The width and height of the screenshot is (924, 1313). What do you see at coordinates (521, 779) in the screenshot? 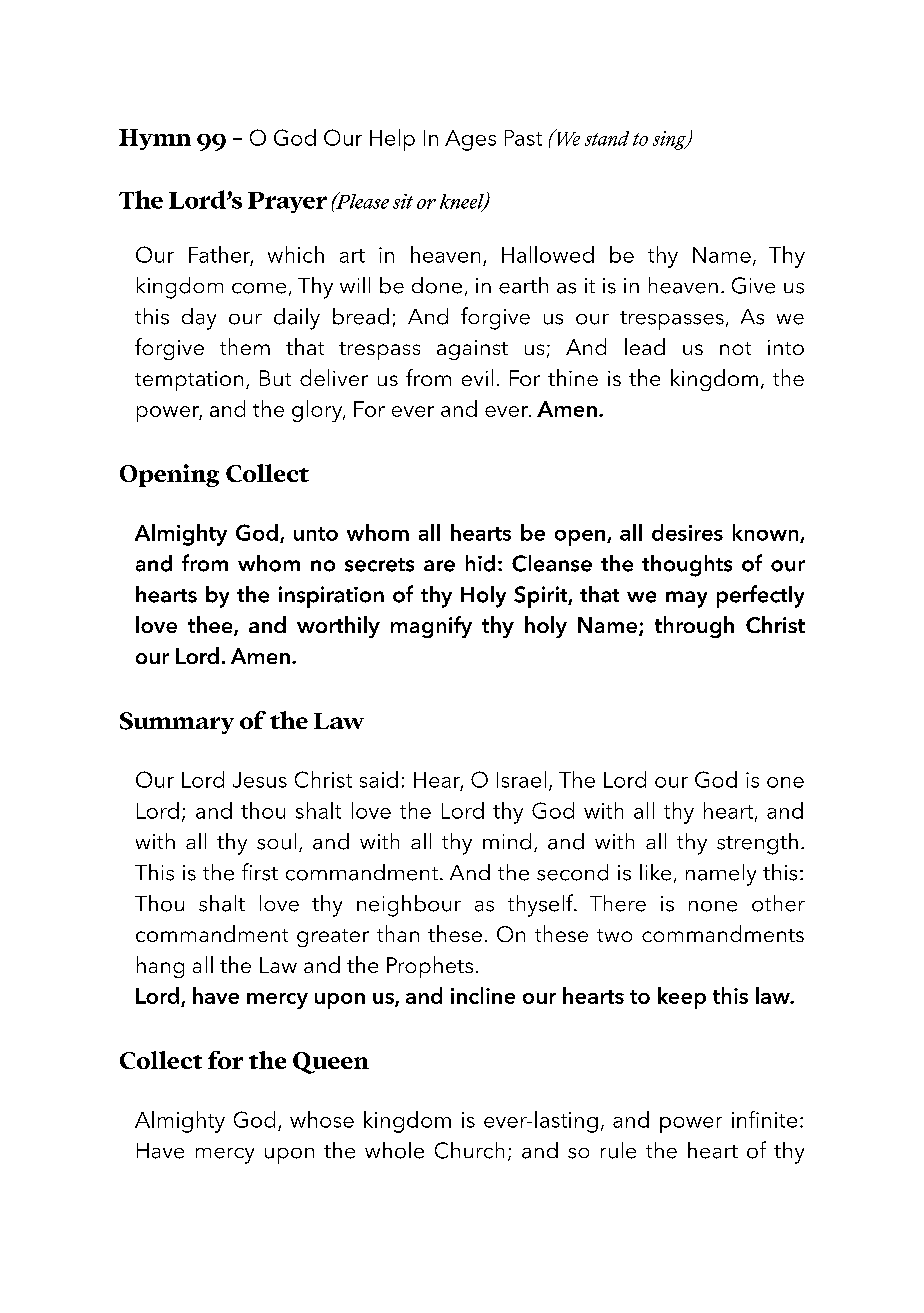
I see `Israel` at bounding box center [521, 779].
